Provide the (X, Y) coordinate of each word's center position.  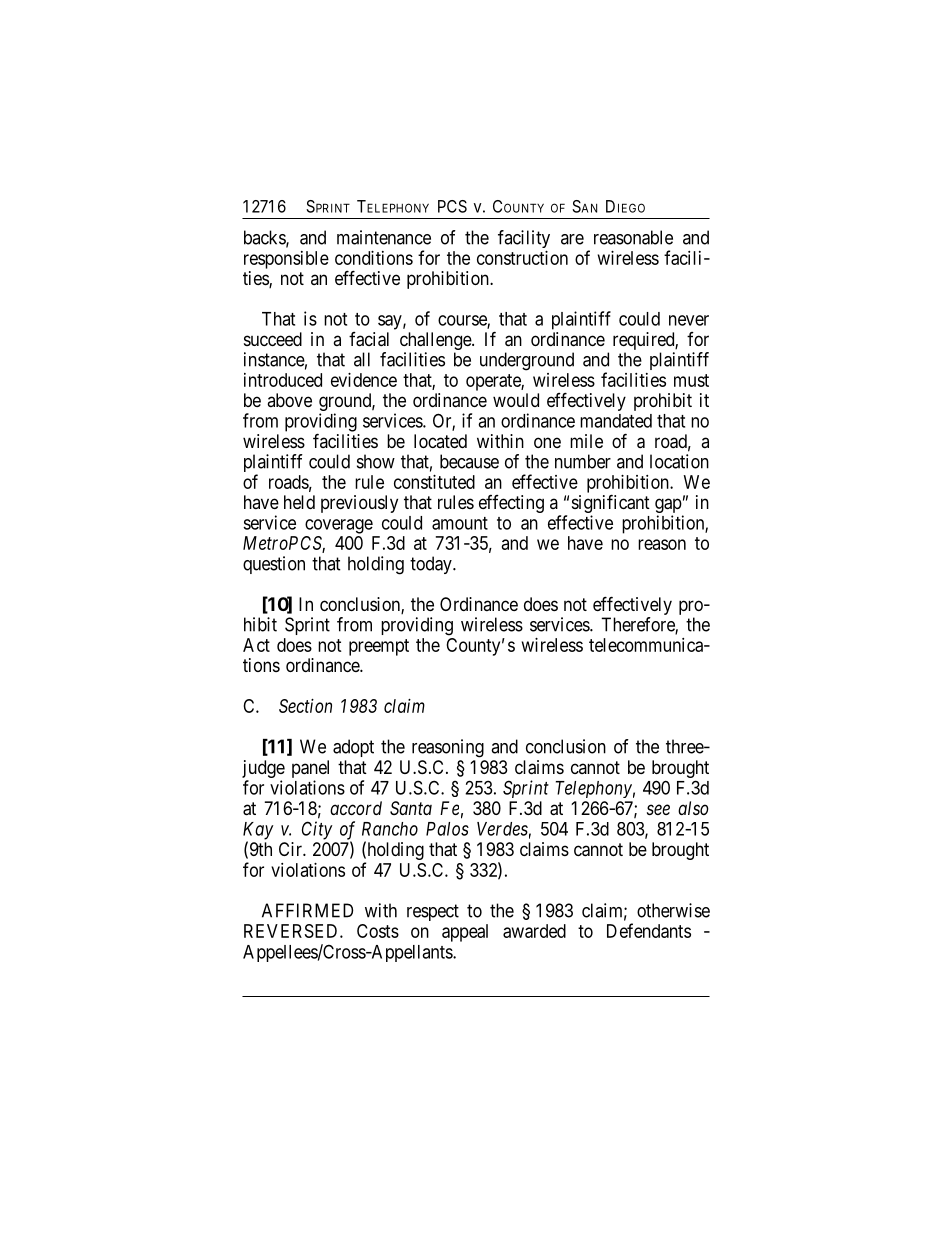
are (572, 239)
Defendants (649, 930)
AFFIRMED (307, 910)
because (469, 461)
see (658, 809)
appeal (465, 933)
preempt (379, 647)
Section (305, 706)
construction (522, 258)
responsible (286, 260)
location (679, 461)
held (299, 502)
